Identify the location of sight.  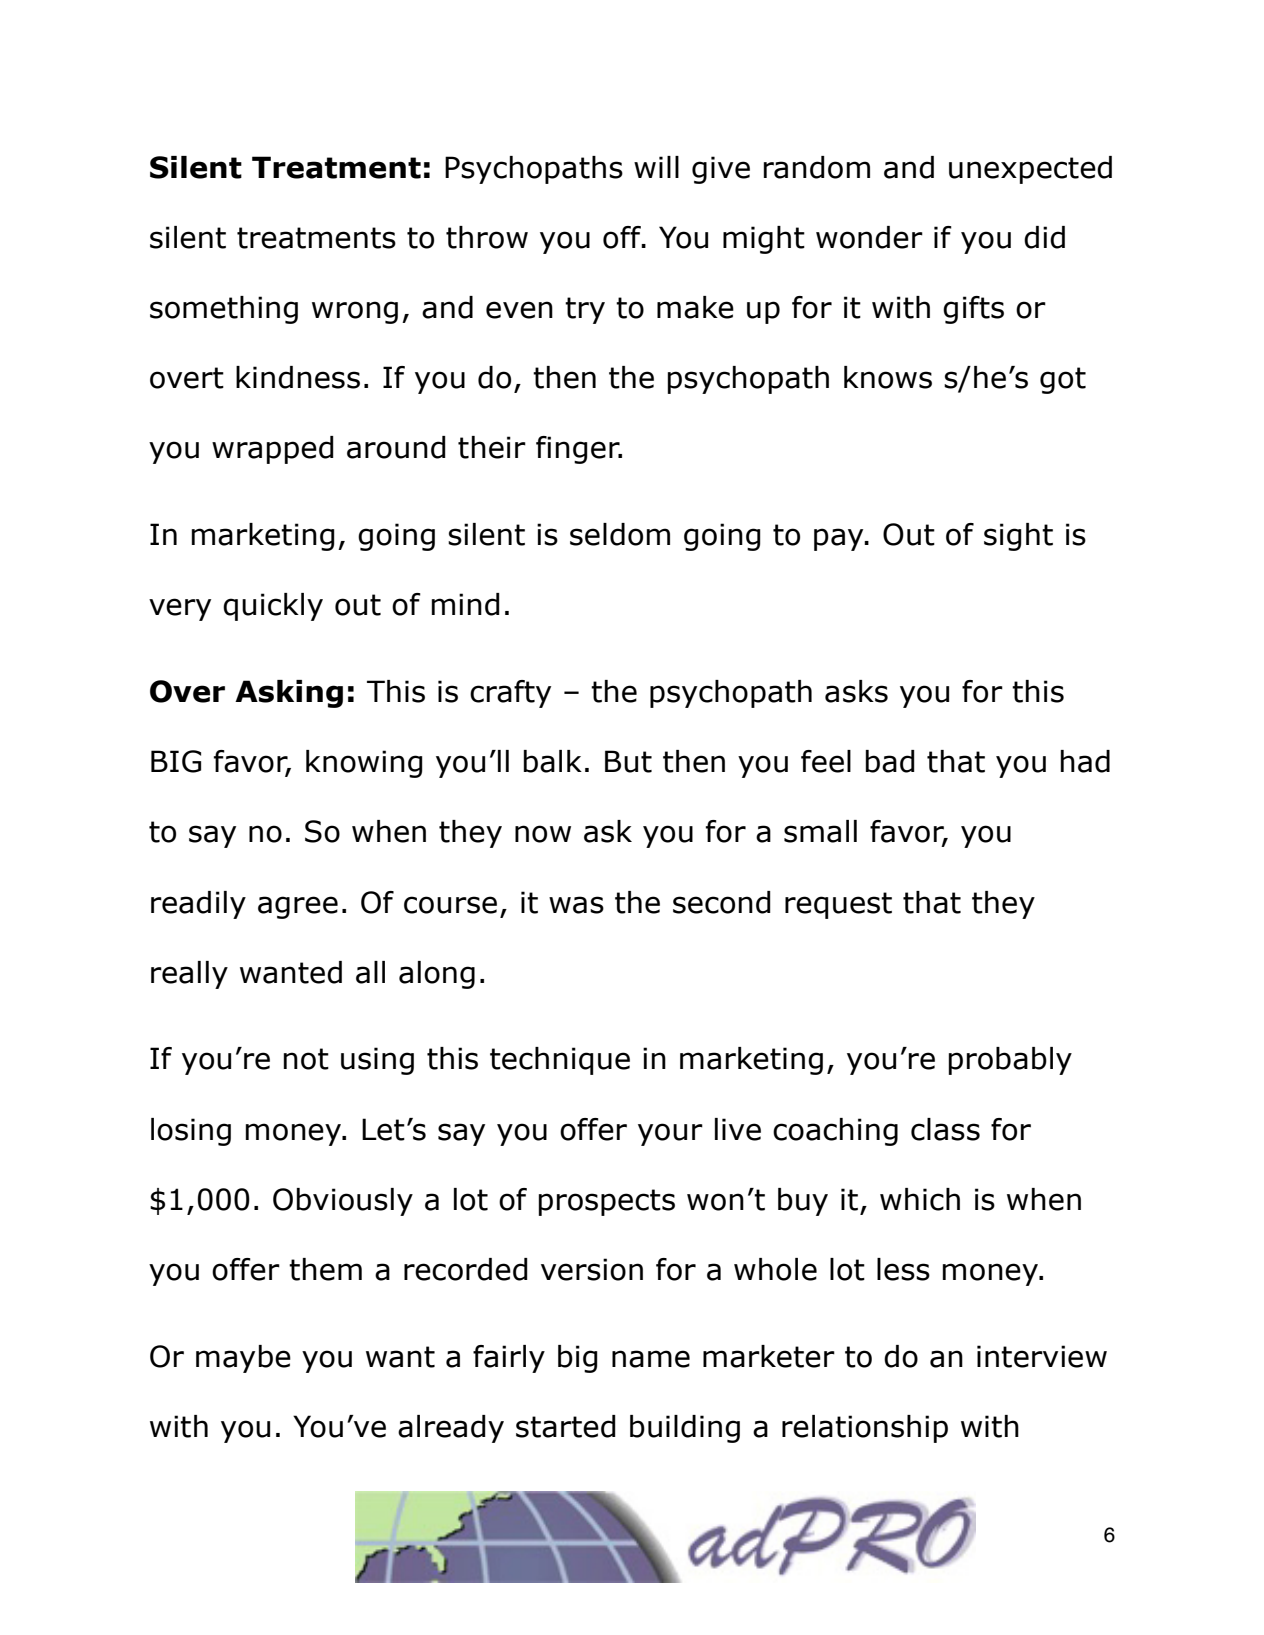
(1018, 537).
